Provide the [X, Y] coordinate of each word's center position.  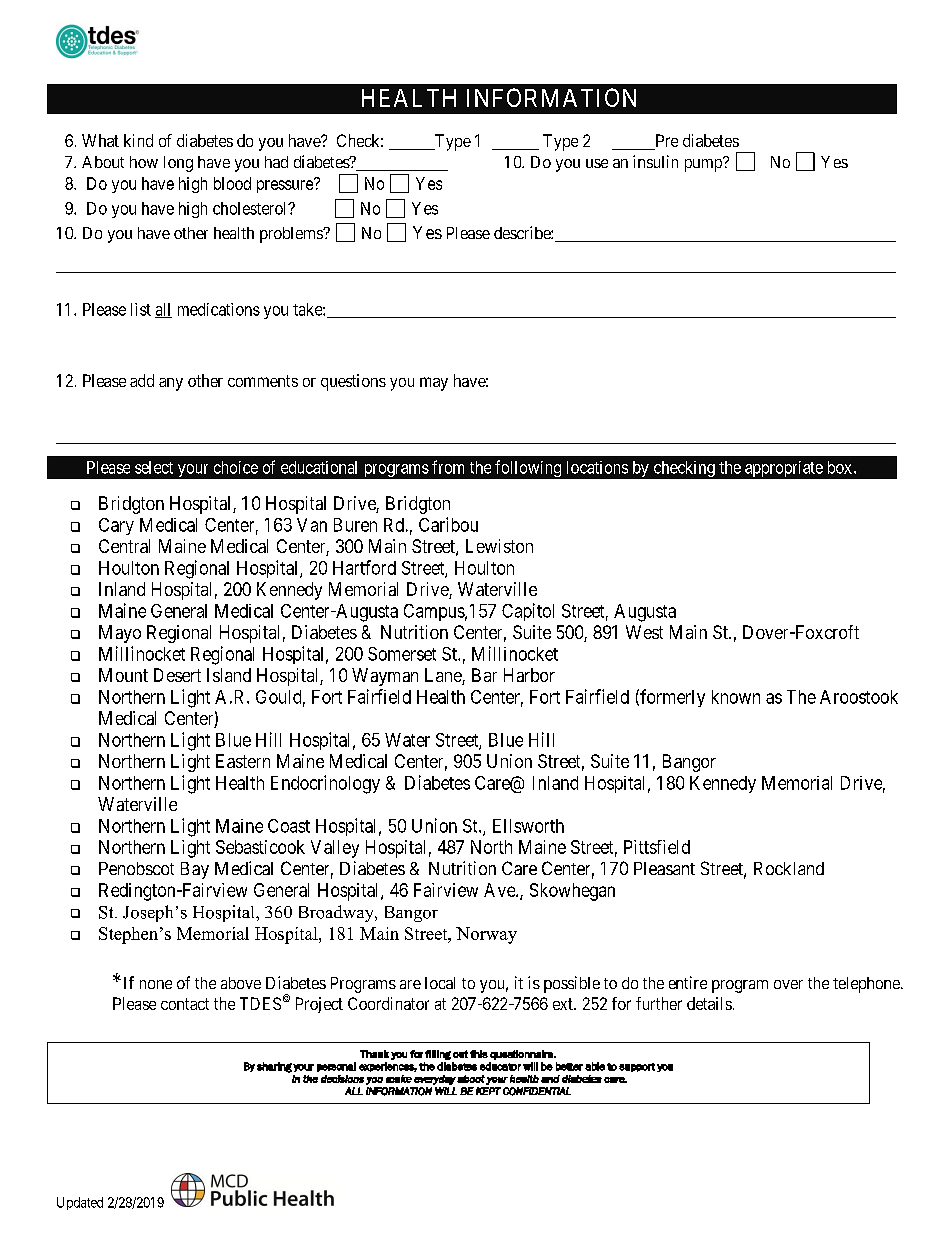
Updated [80, 1203]
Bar [484, 675]
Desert [177, 675]
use [597, 163]
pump [704, 165]
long [178, 164]
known [736, 697]
